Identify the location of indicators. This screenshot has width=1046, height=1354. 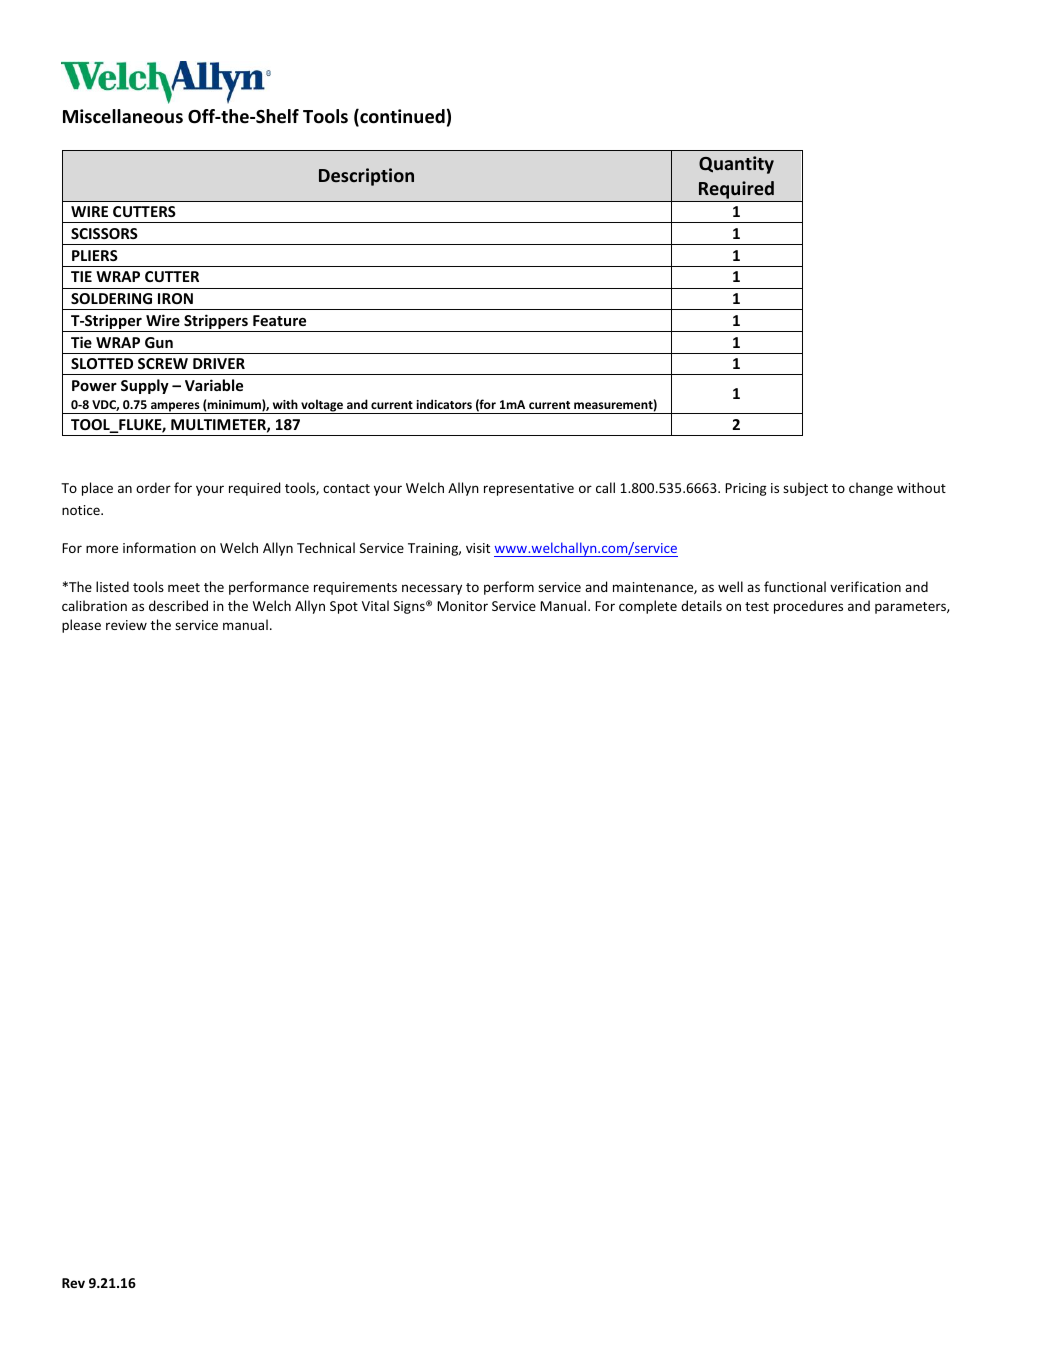
(444, 404).
